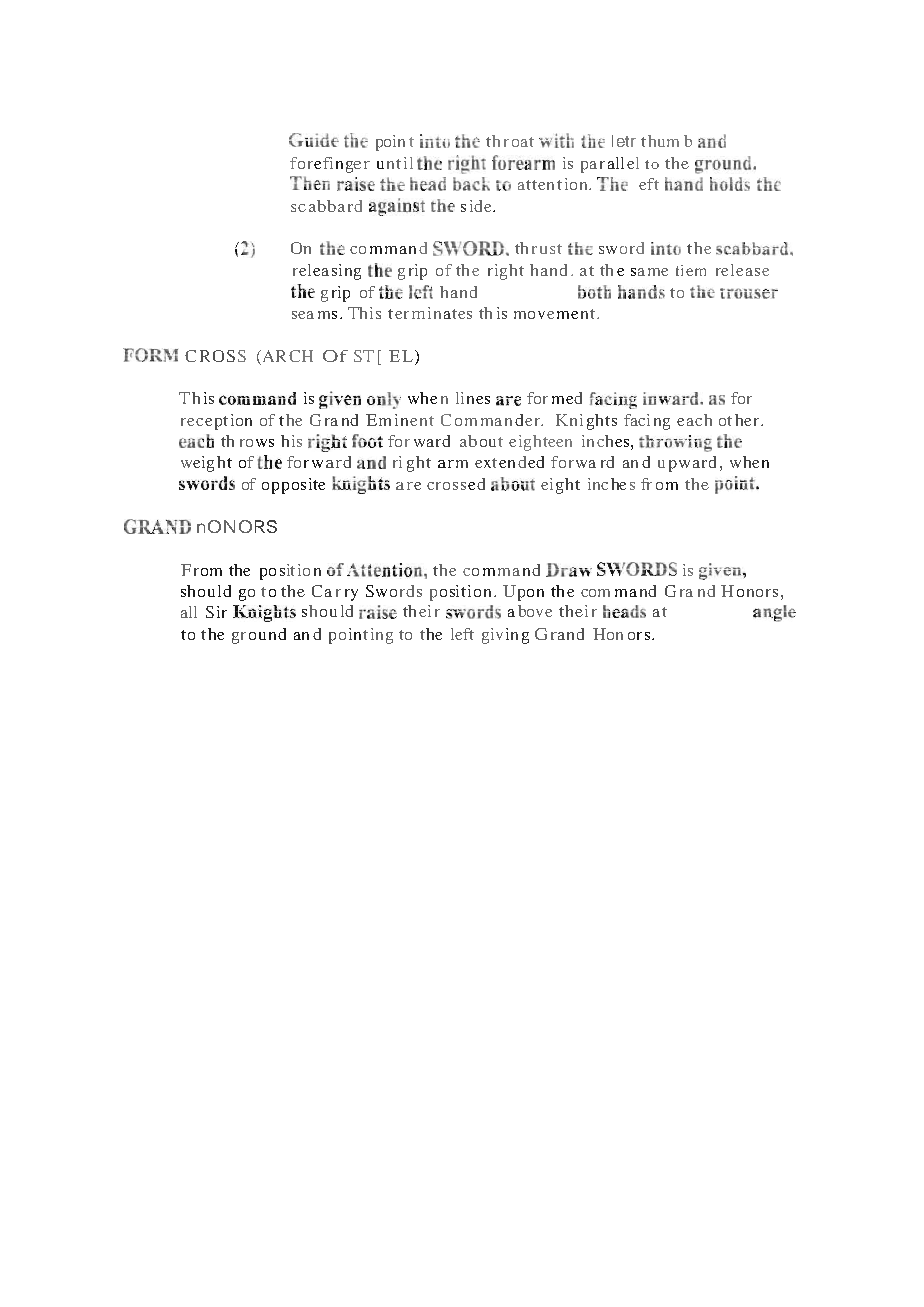 This screenshot has height=1307, width=924. What do you see at coordinates (327, 272) in the screenshot?
I see `releasing` at bounding box center [327, 272].
